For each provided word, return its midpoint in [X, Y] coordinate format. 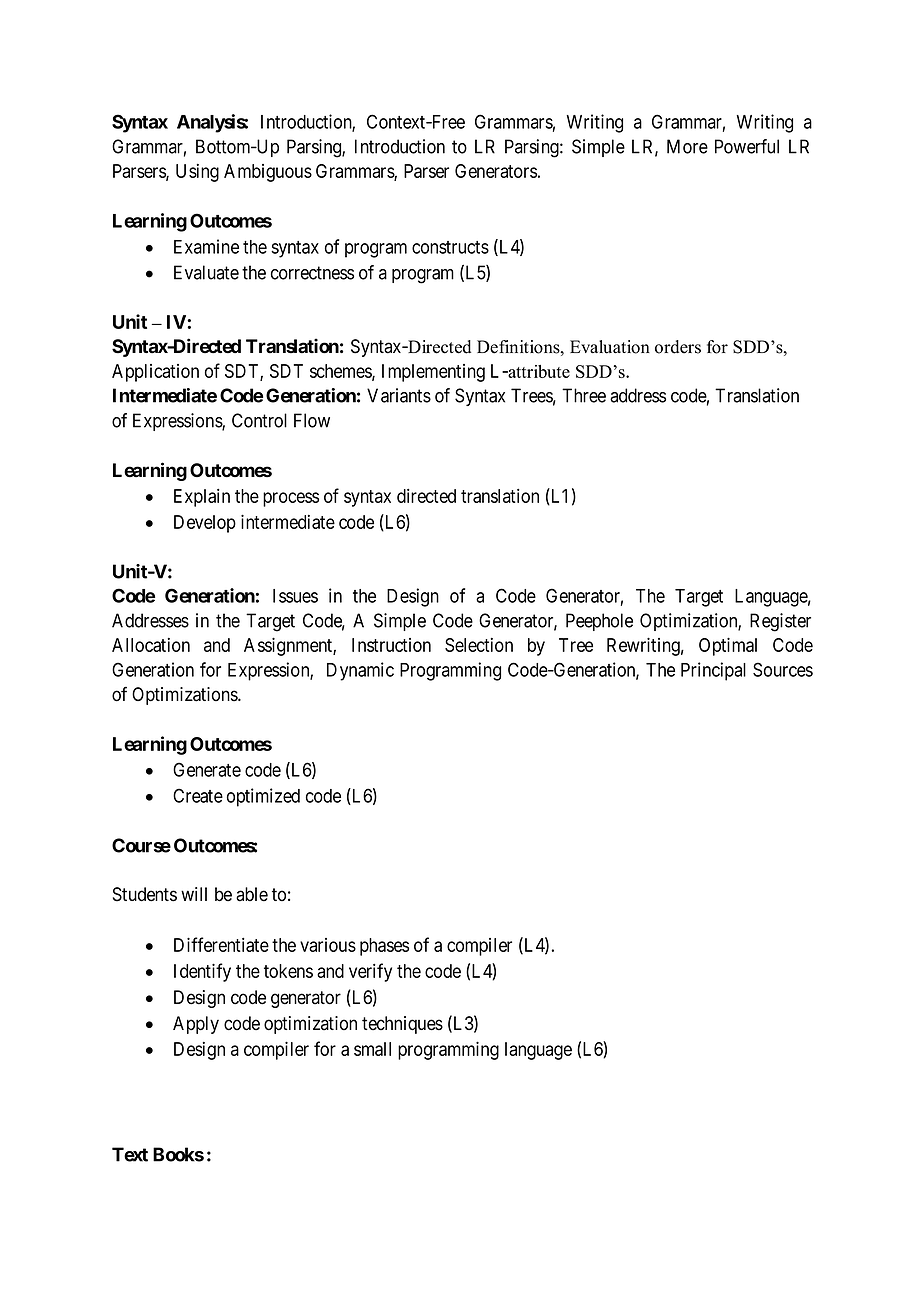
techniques [402, 1025]
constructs [450, 247]
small [372, 1049]
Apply [196, 1025]
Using [197, 173]
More [687, 146]
